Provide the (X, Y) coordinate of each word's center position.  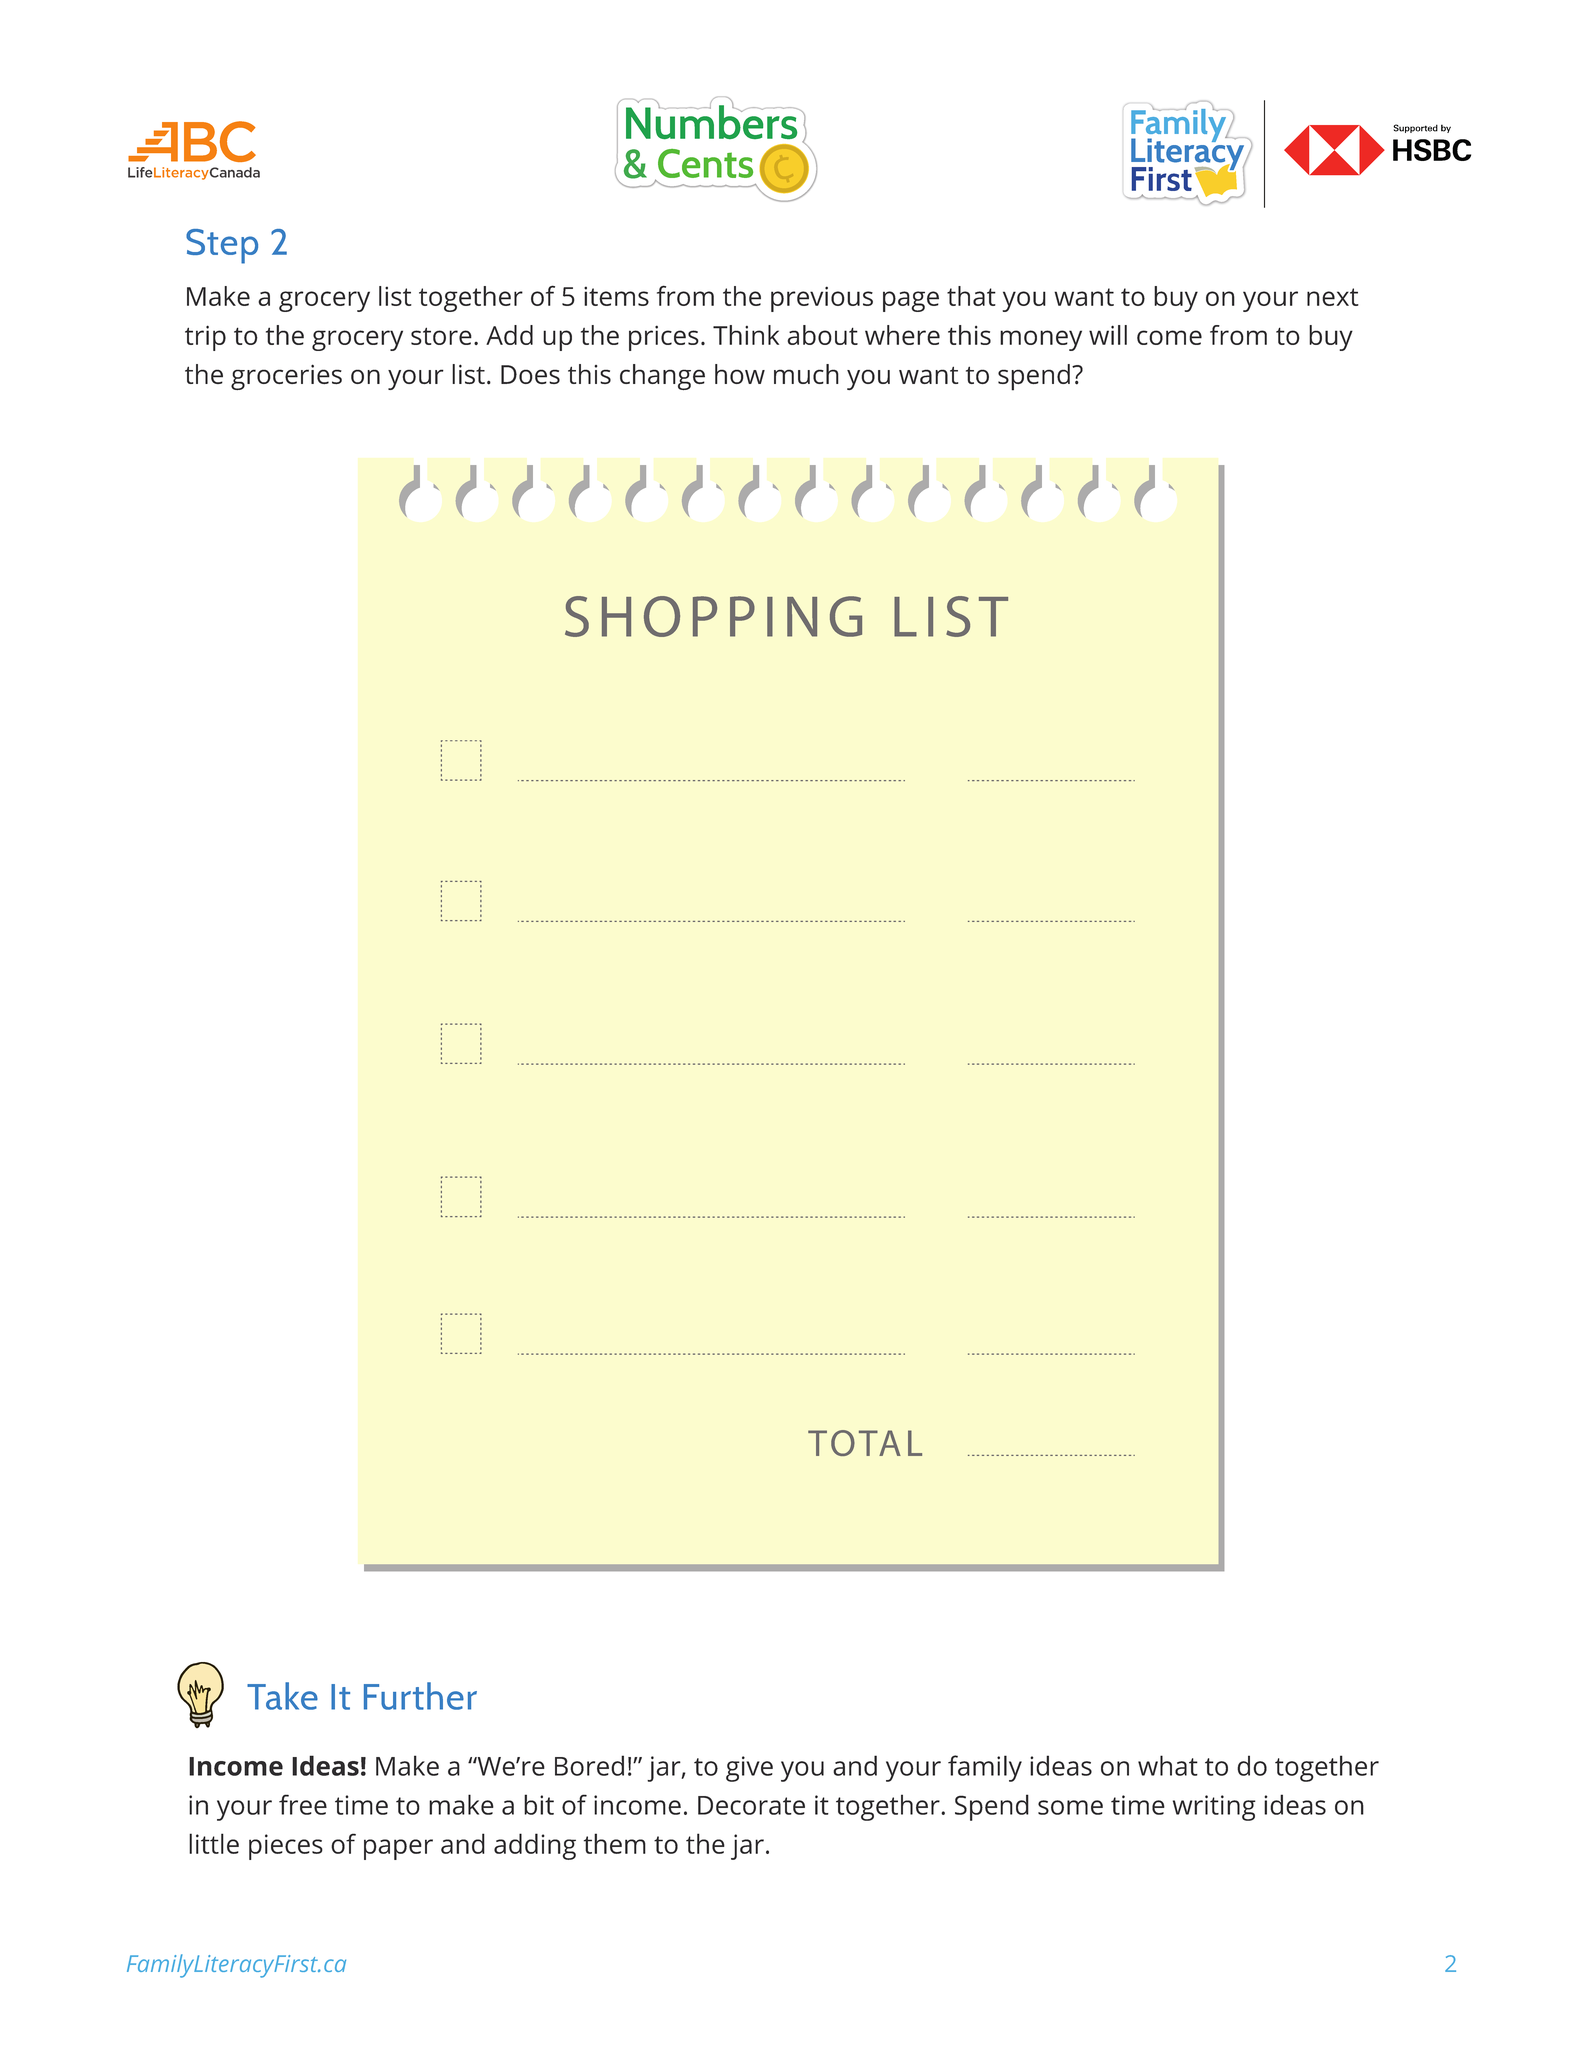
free (303, 1804)
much (806, 374)
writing (1214, 1808)
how (740, 374)
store (441, 336)
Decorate (751, 1805)
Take (282, 1696)
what (1168, 1765)
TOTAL (865, 1443)
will (1108, 335)
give (749, 1769)
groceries (286, 377)
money (1041, 340)
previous (822, 299)
